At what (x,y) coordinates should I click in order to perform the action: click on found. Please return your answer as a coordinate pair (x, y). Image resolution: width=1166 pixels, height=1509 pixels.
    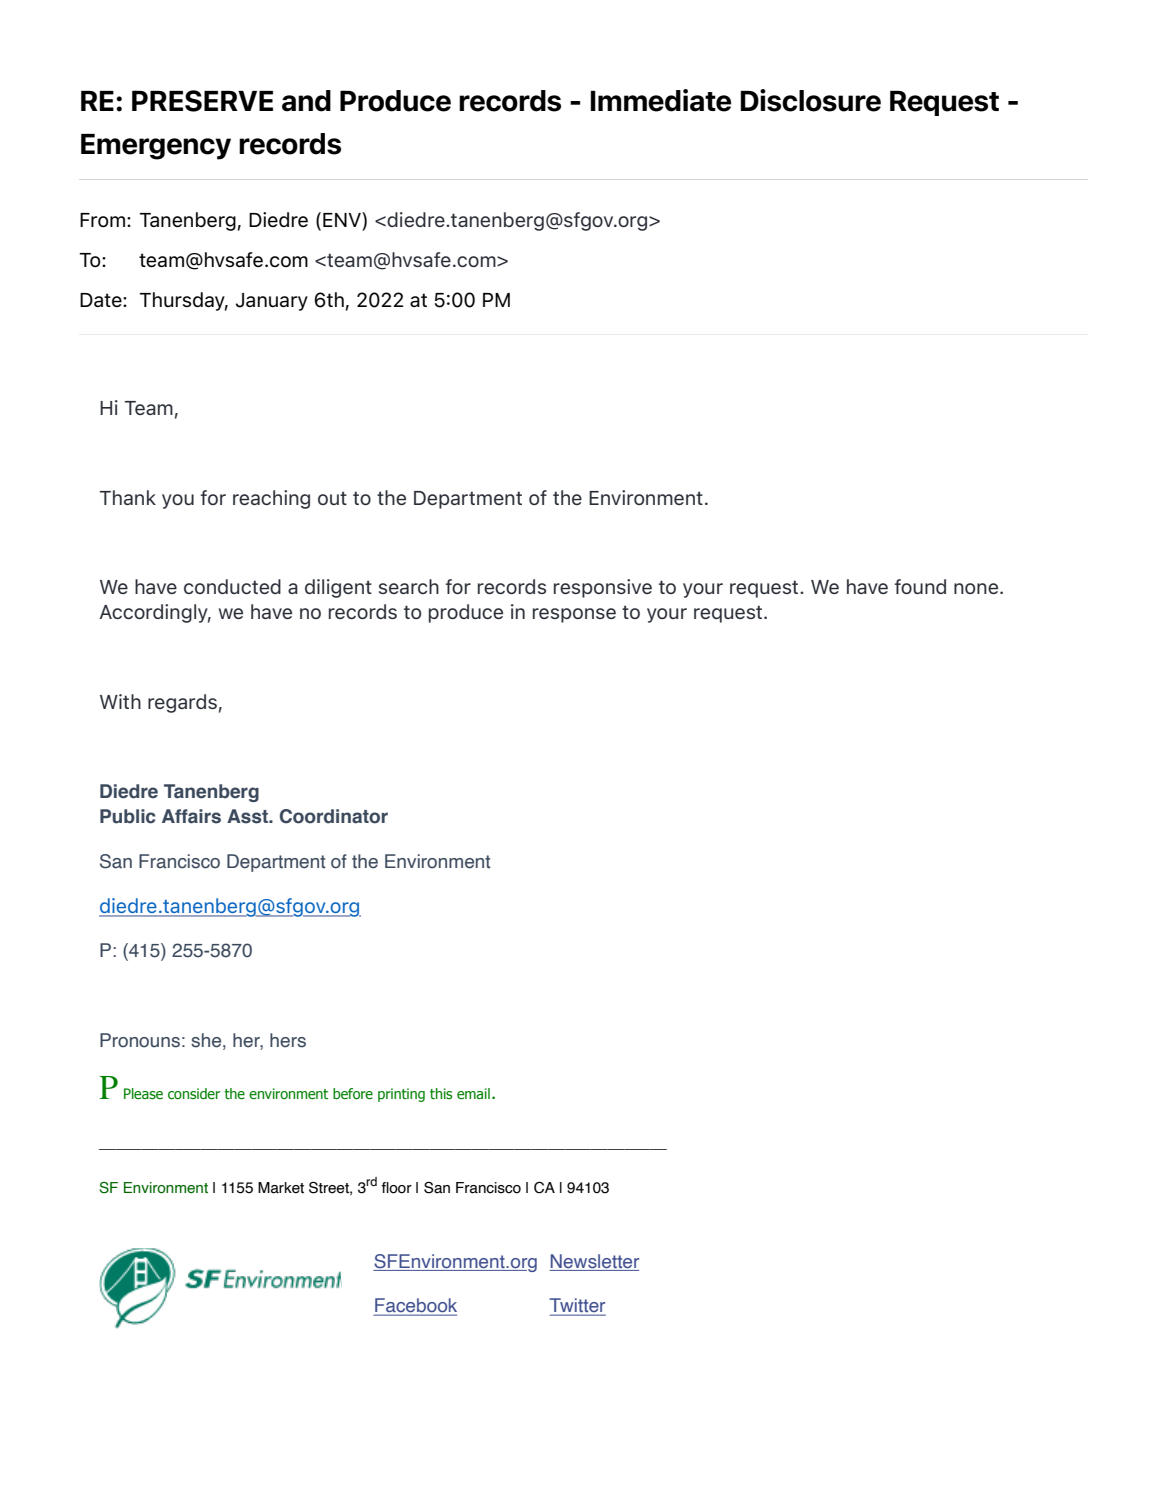
    Looking at the image, I should click on (920, 586).
